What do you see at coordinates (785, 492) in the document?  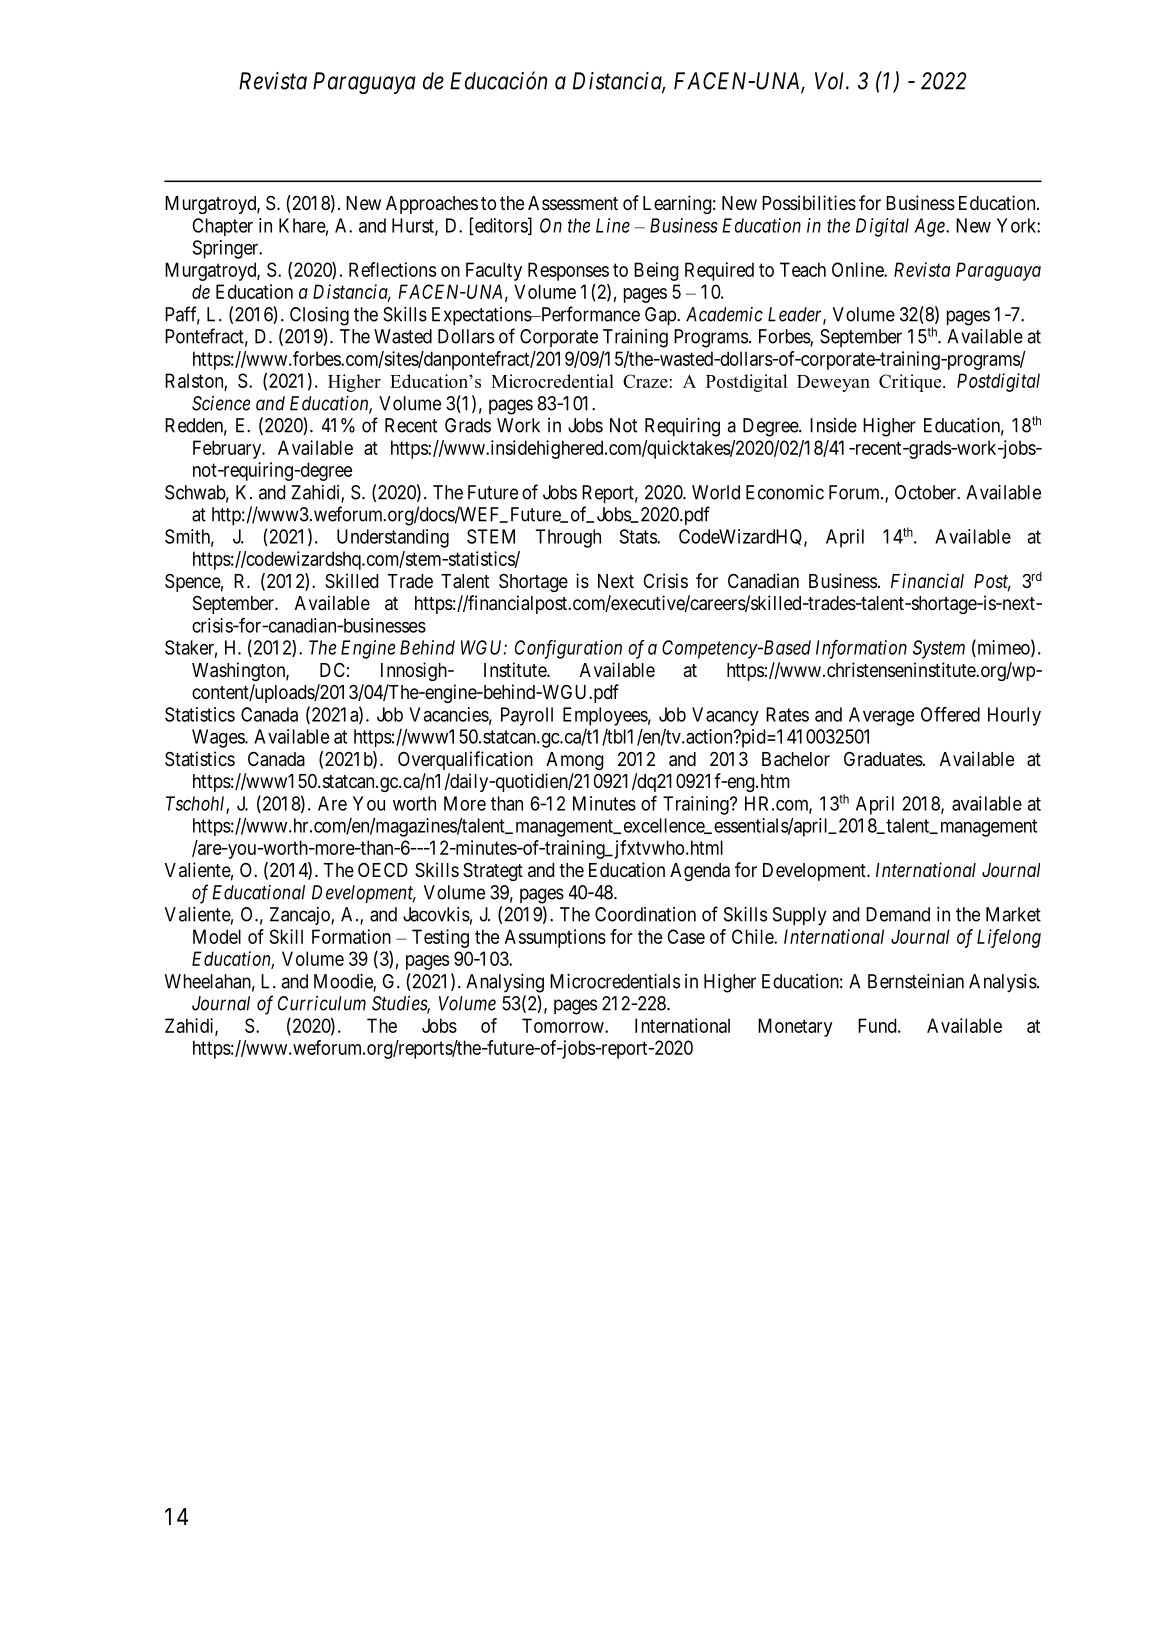 I see `Economic` at bounding box center [785, 492].
